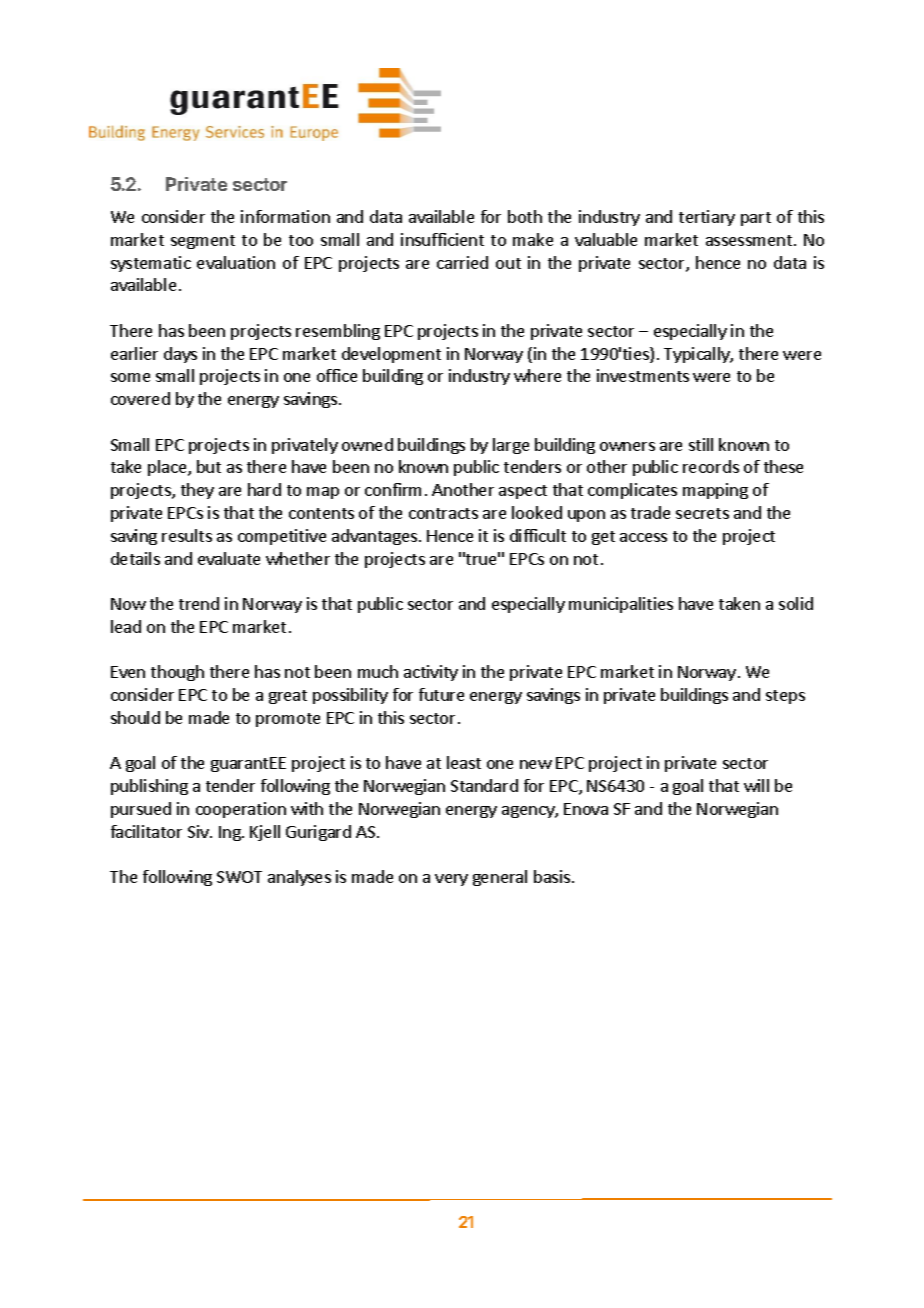  I want to click on evaluate, so click(229, 558).
